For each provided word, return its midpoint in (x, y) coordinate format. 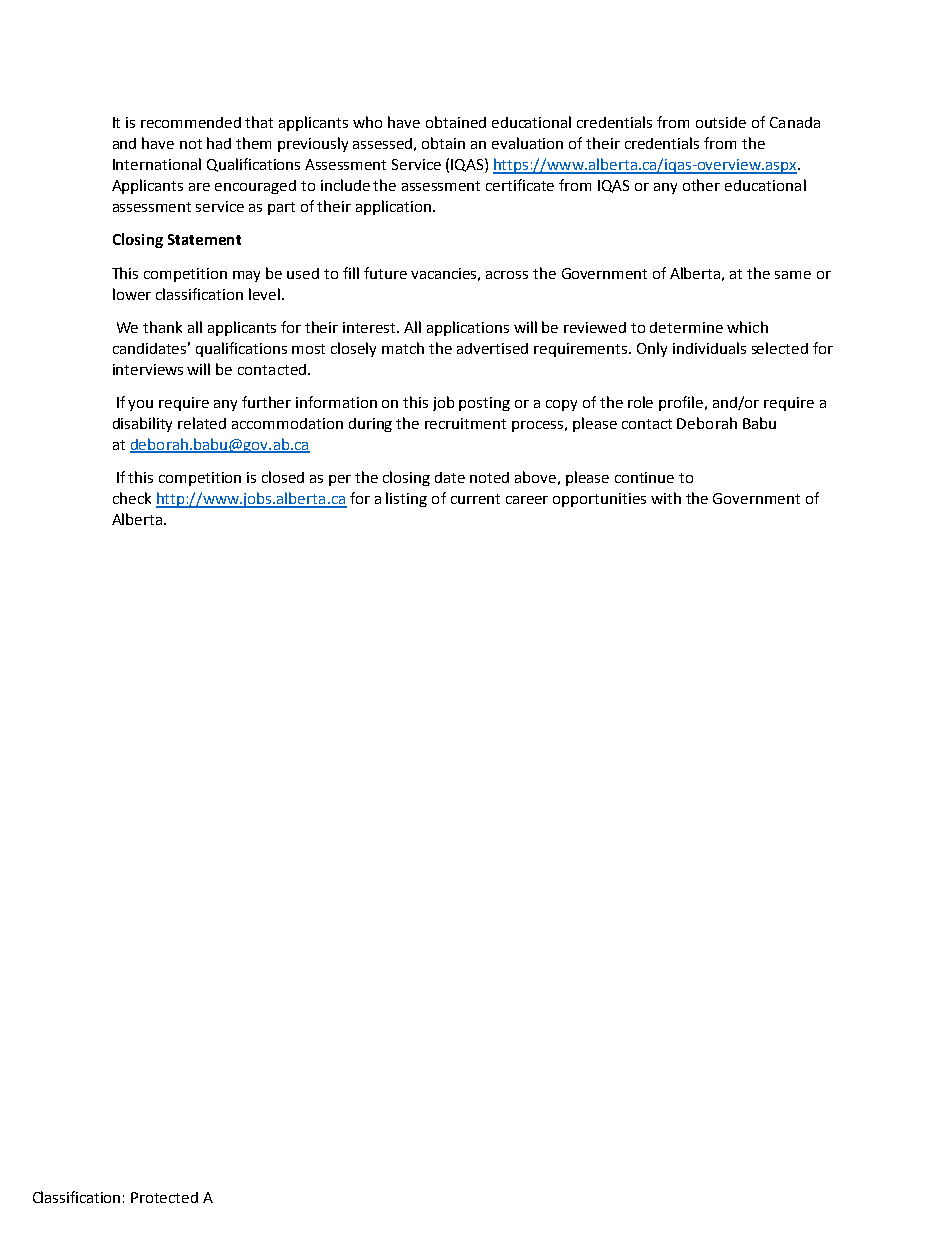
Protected (164, 1197)
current (475, 499)
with (666, 498)
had (219, 143)
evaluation (527, 143)
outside (721, 122)
